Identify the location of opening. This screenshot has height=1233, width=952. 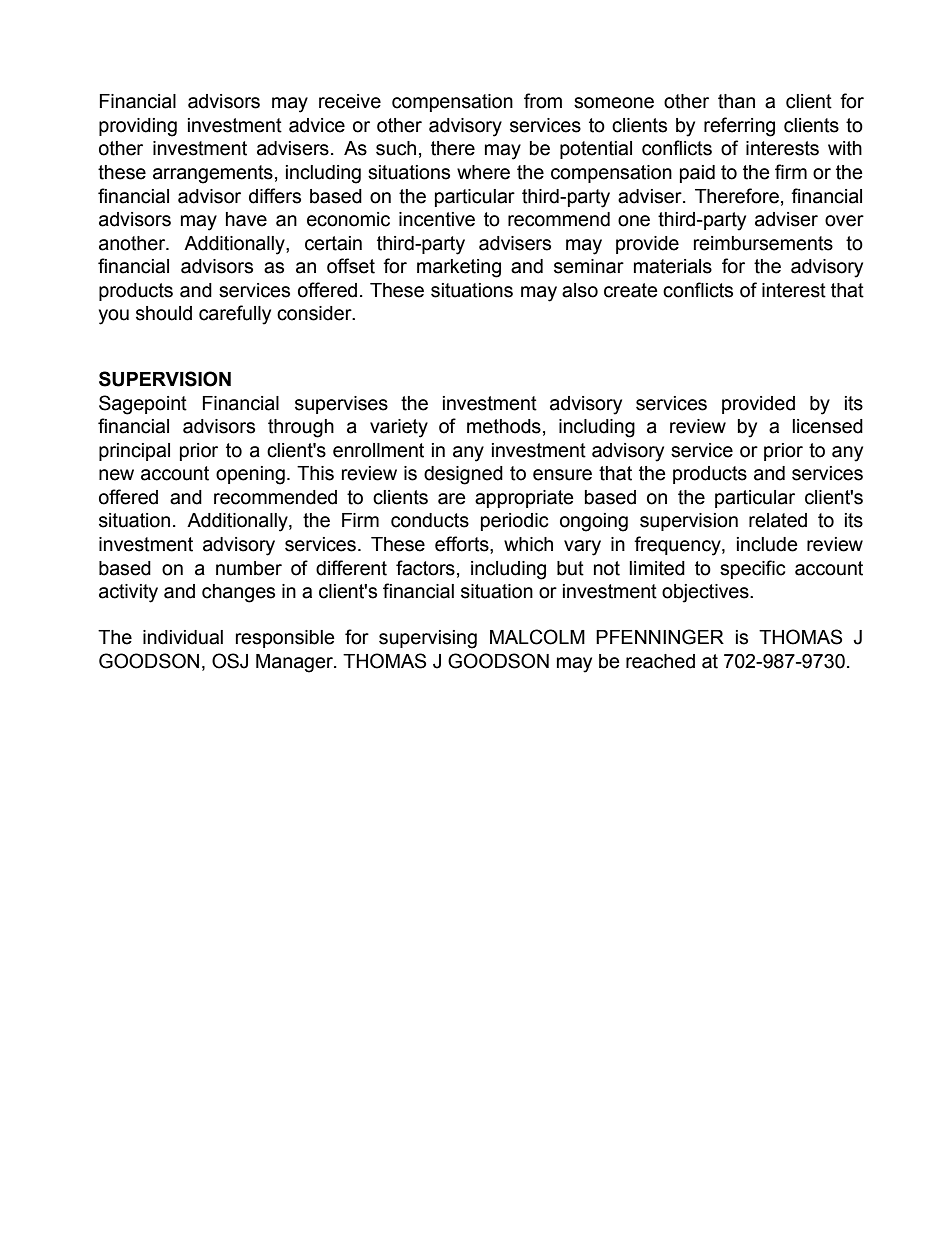
(250, 475).
